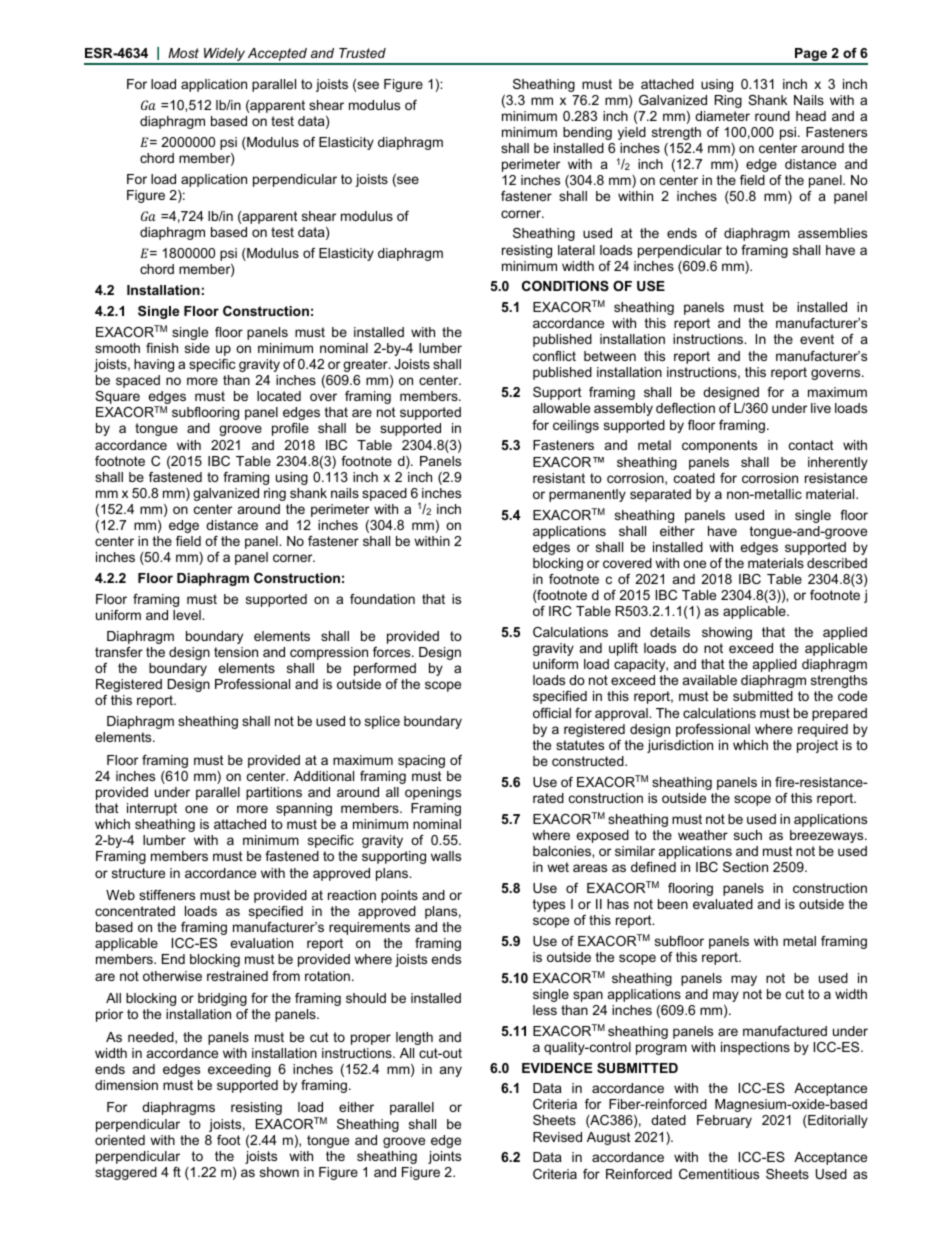 This screenshot has width=952, height=1233. I want to click on bending, so click(587, 133).
